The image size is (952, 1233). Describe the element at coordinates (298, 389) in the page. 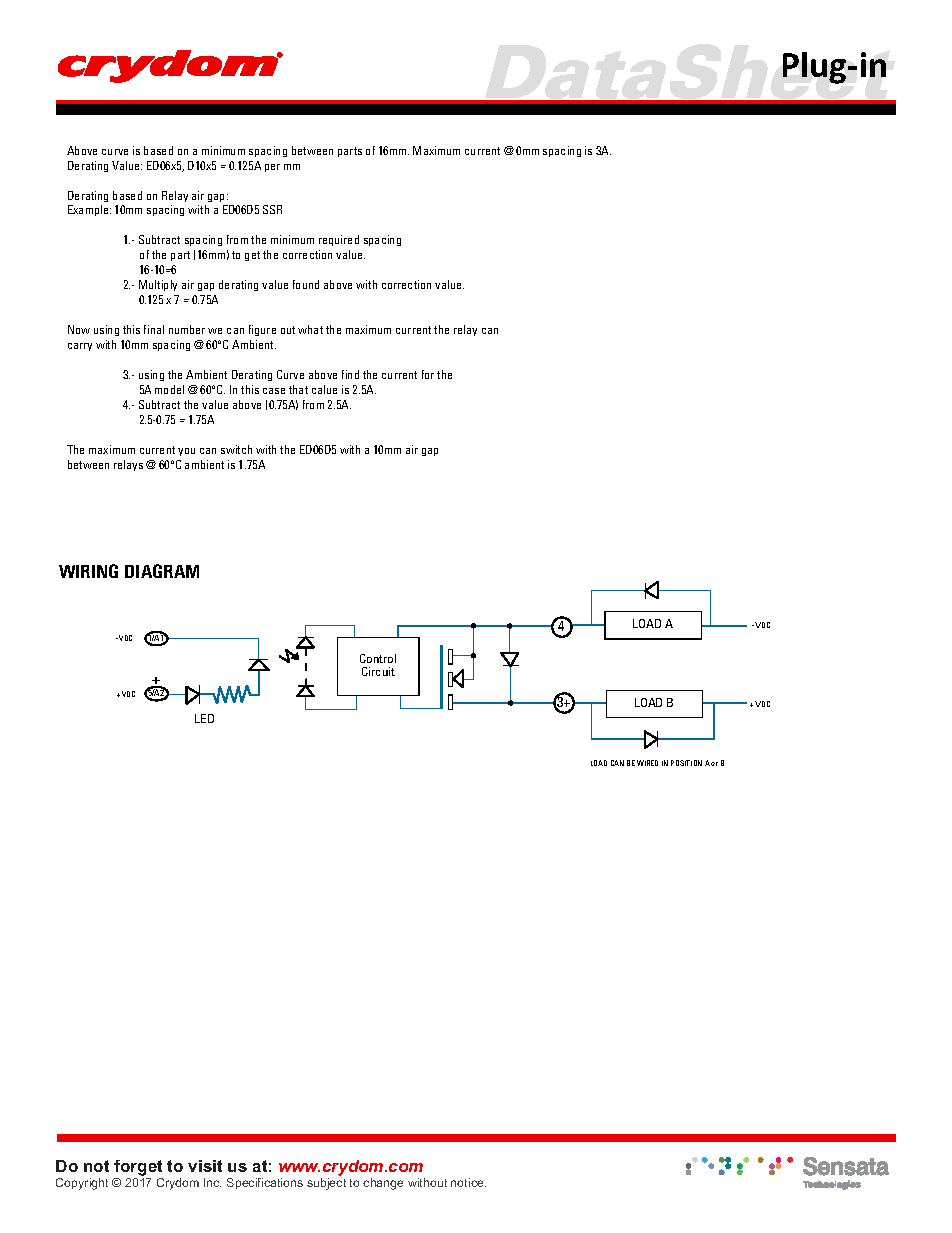

I see `that` at that location.
